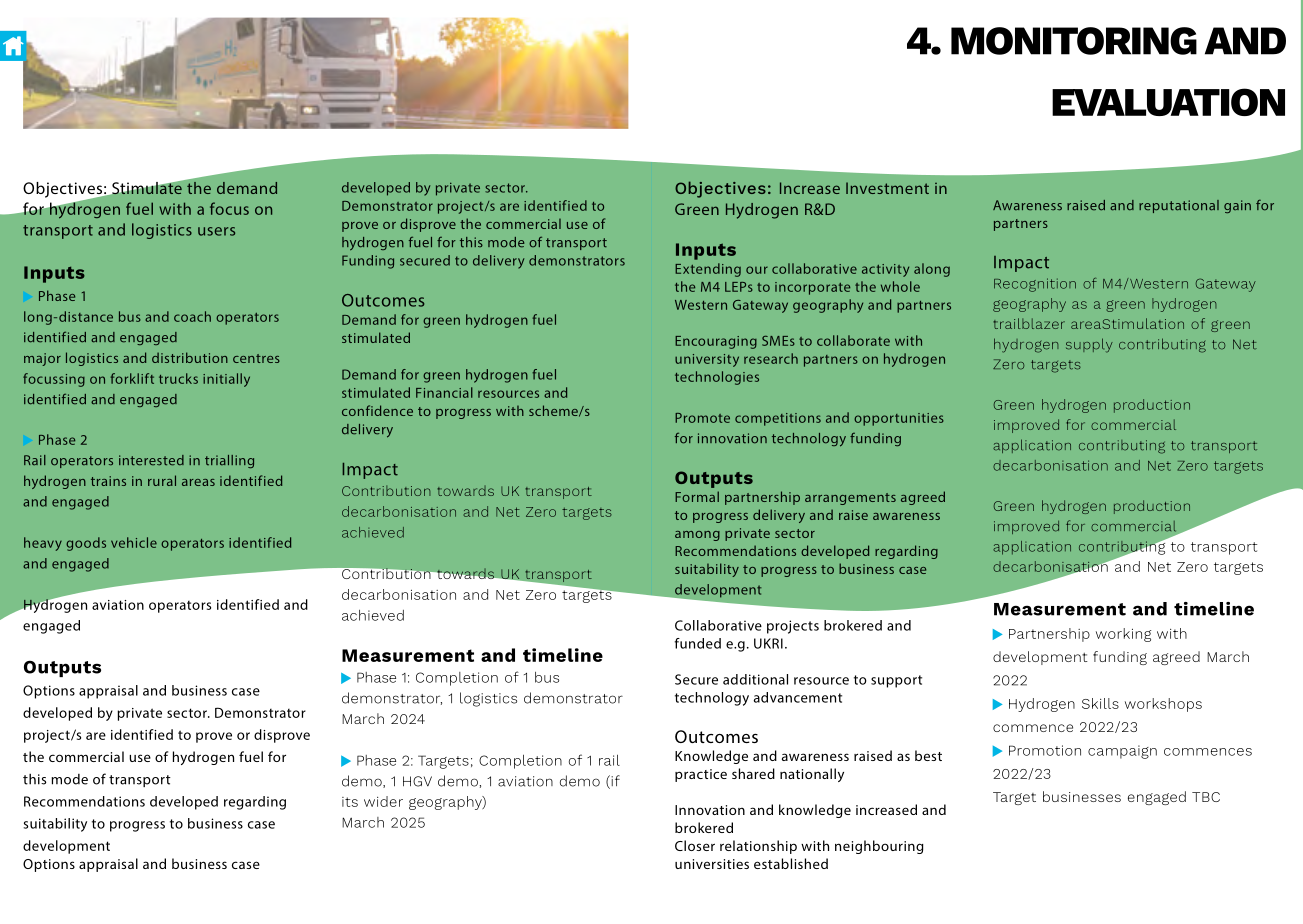 This screenshot has width=1303, height=924. I want to click on arrangements, so click(850, 499).
